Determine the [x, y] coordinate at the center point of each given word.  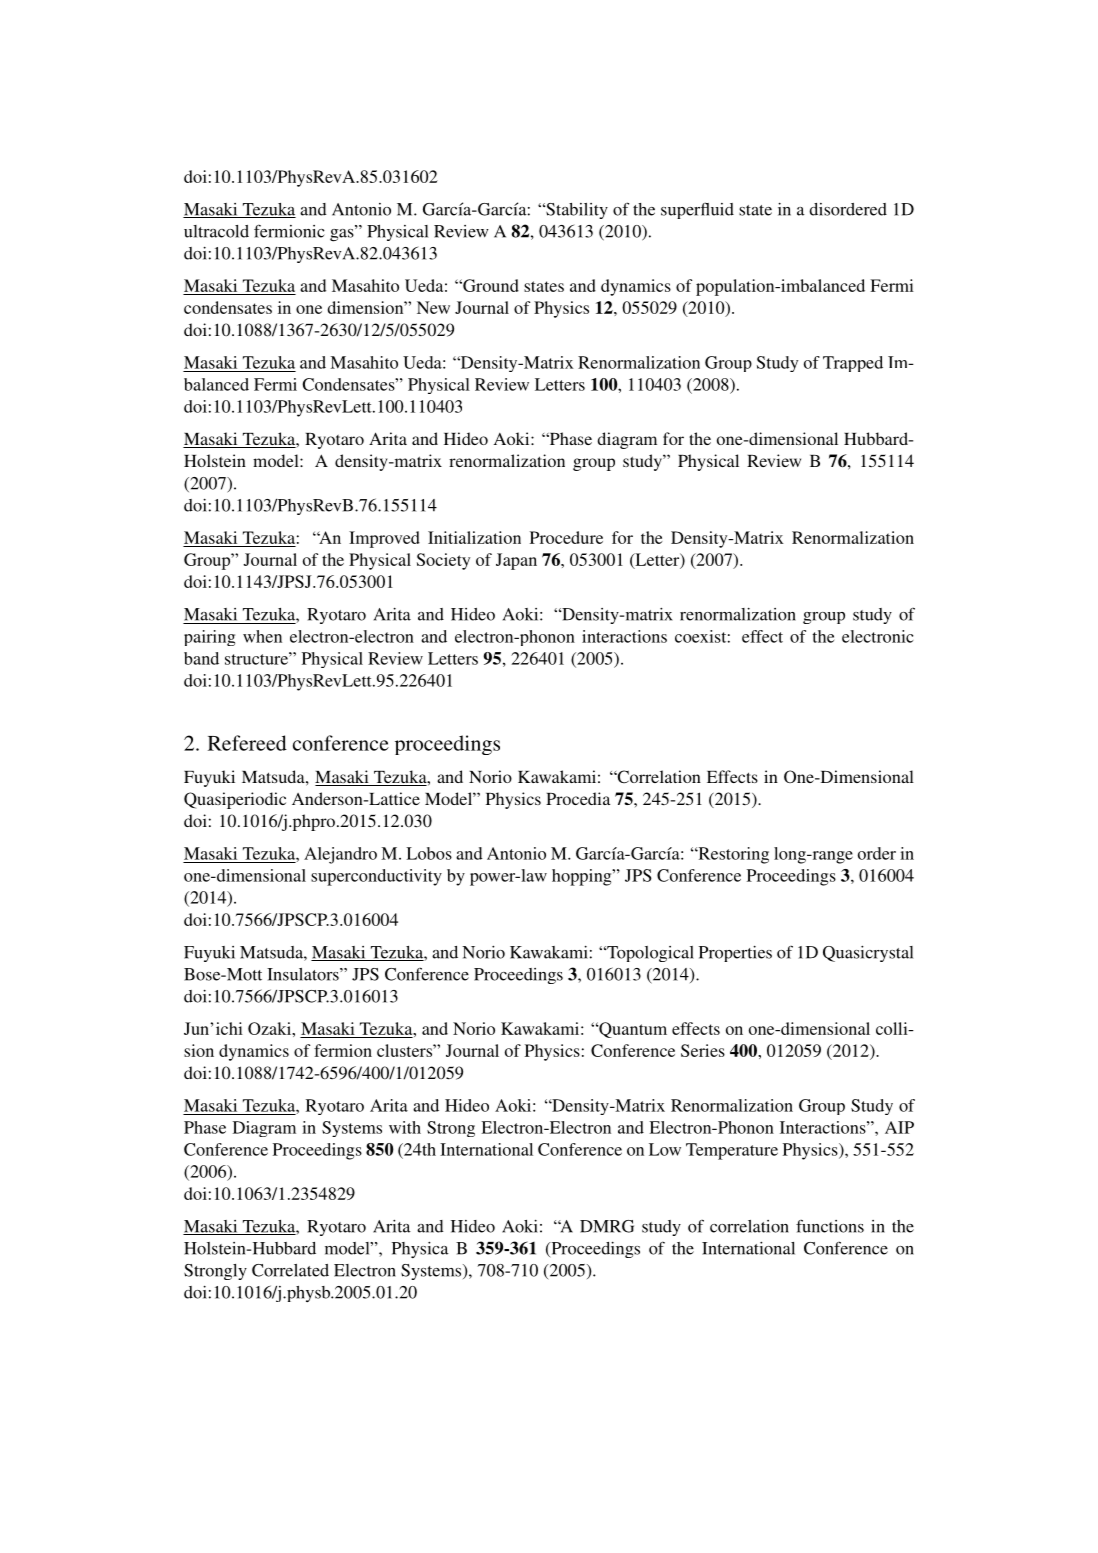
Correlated [290, 1270]
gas [343, 234]
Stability [576, 211]
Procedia [578, 798]
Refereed [247, 743]
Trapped [853, 364]
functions [830, 1226]
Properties [735, 954]
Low [665, 1149]
